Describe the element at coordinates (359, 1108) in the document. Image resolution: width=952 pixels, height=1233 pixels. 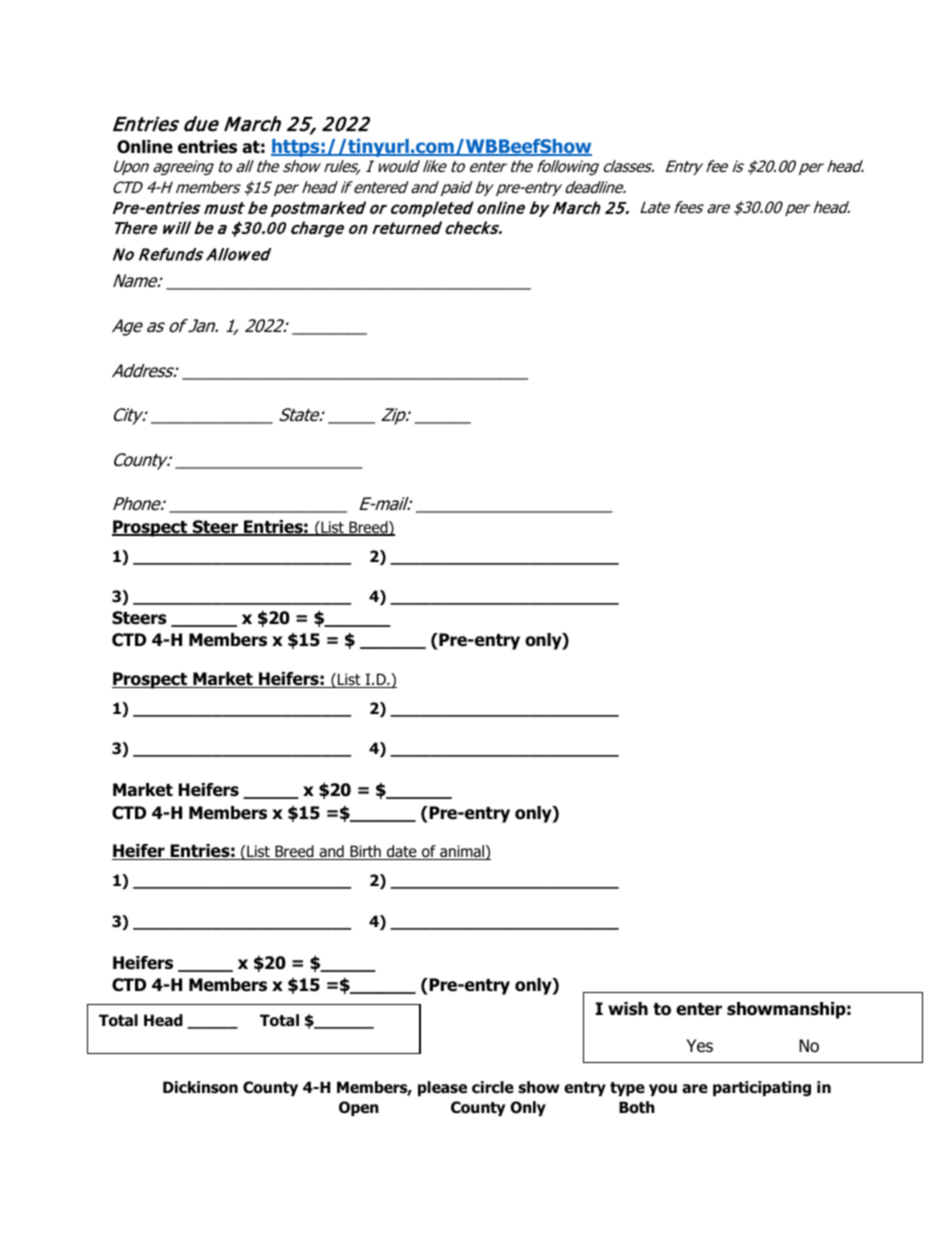
I see `Open` at that location.
